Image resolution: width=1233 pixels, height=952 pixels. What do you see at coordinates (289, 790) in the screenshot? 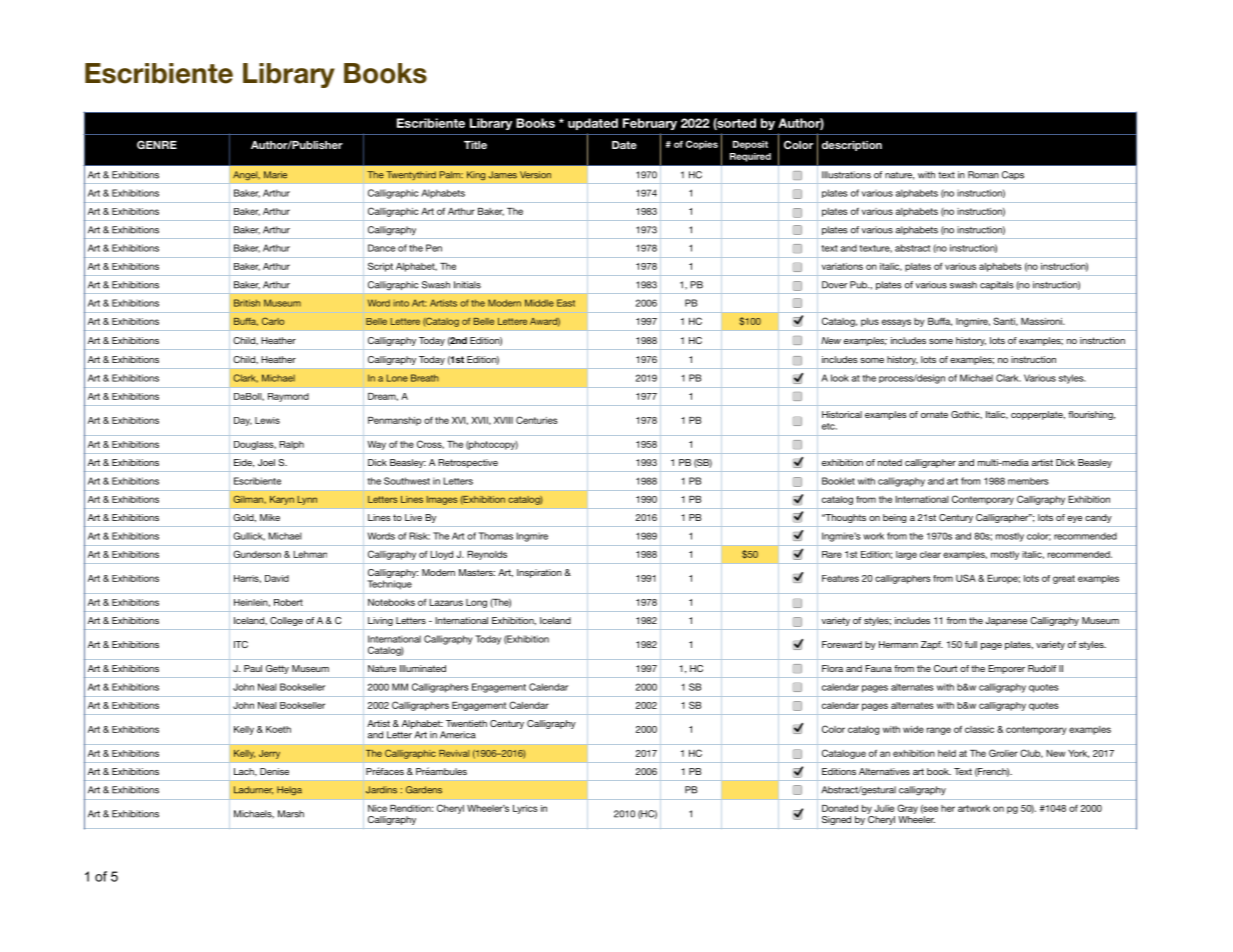
I see `Helga` at bounding box center [289, 790].
